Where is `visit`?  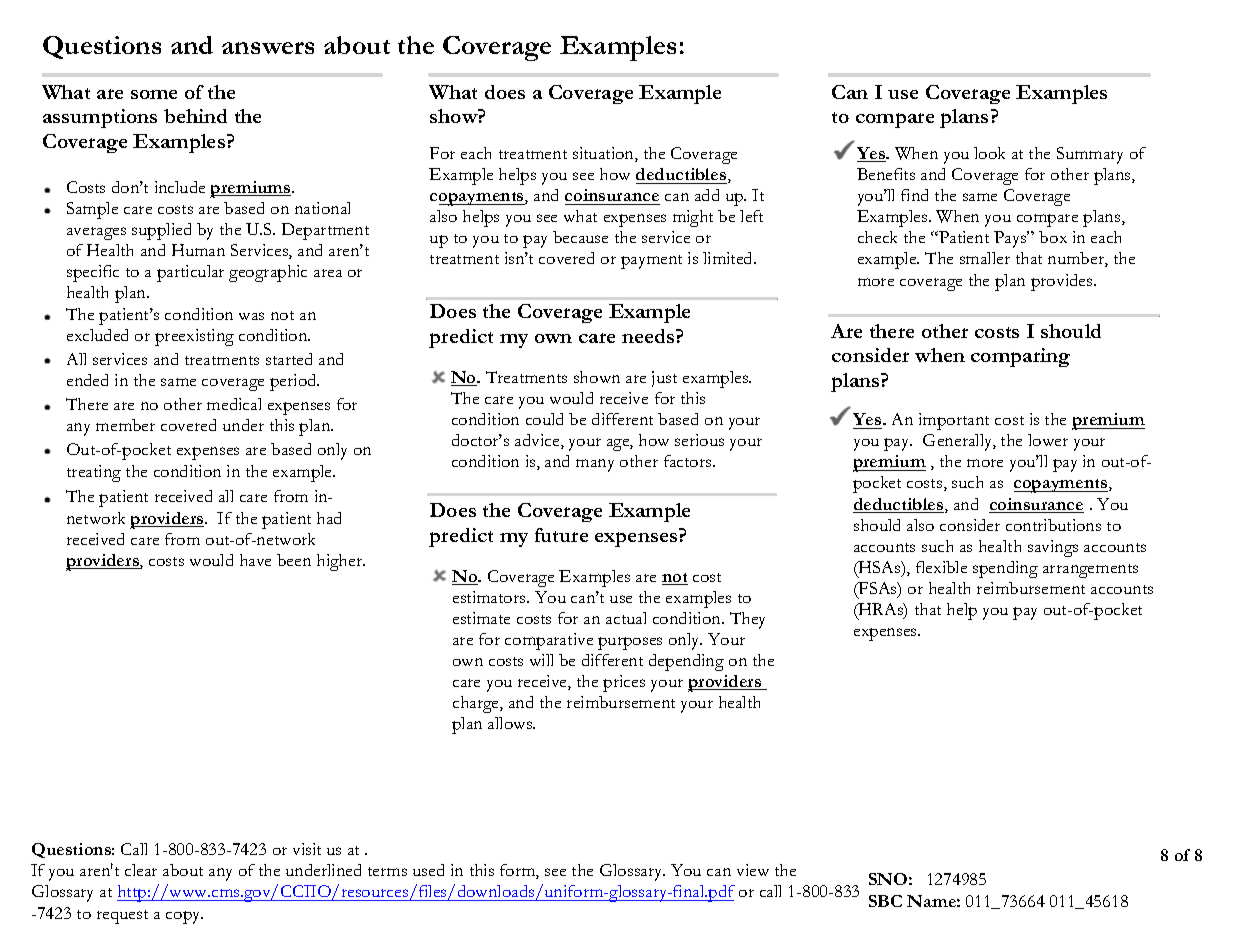 visit is located at coordinates (307, 849).
